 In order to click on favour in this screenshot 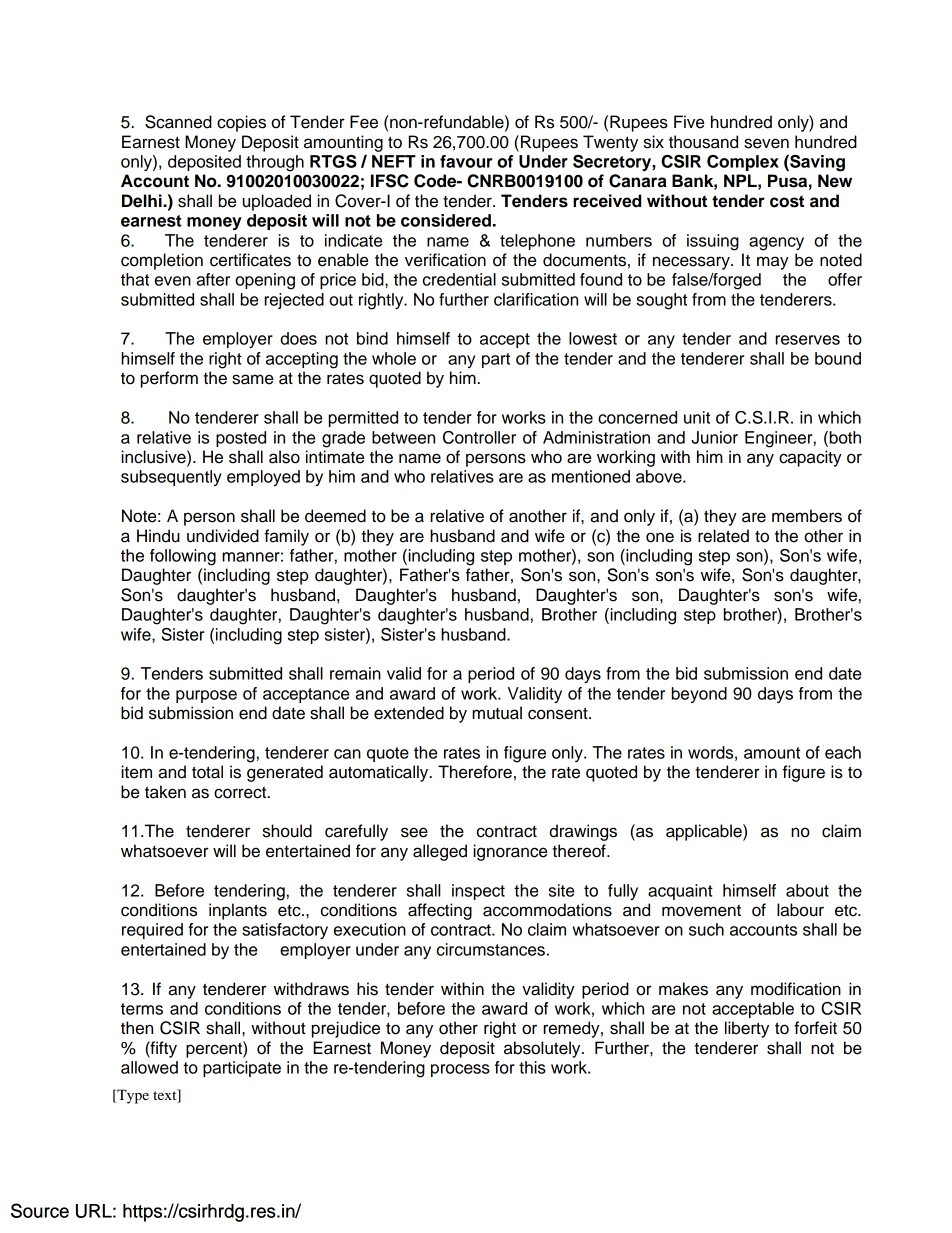, I will do `click(466, 161)`.
